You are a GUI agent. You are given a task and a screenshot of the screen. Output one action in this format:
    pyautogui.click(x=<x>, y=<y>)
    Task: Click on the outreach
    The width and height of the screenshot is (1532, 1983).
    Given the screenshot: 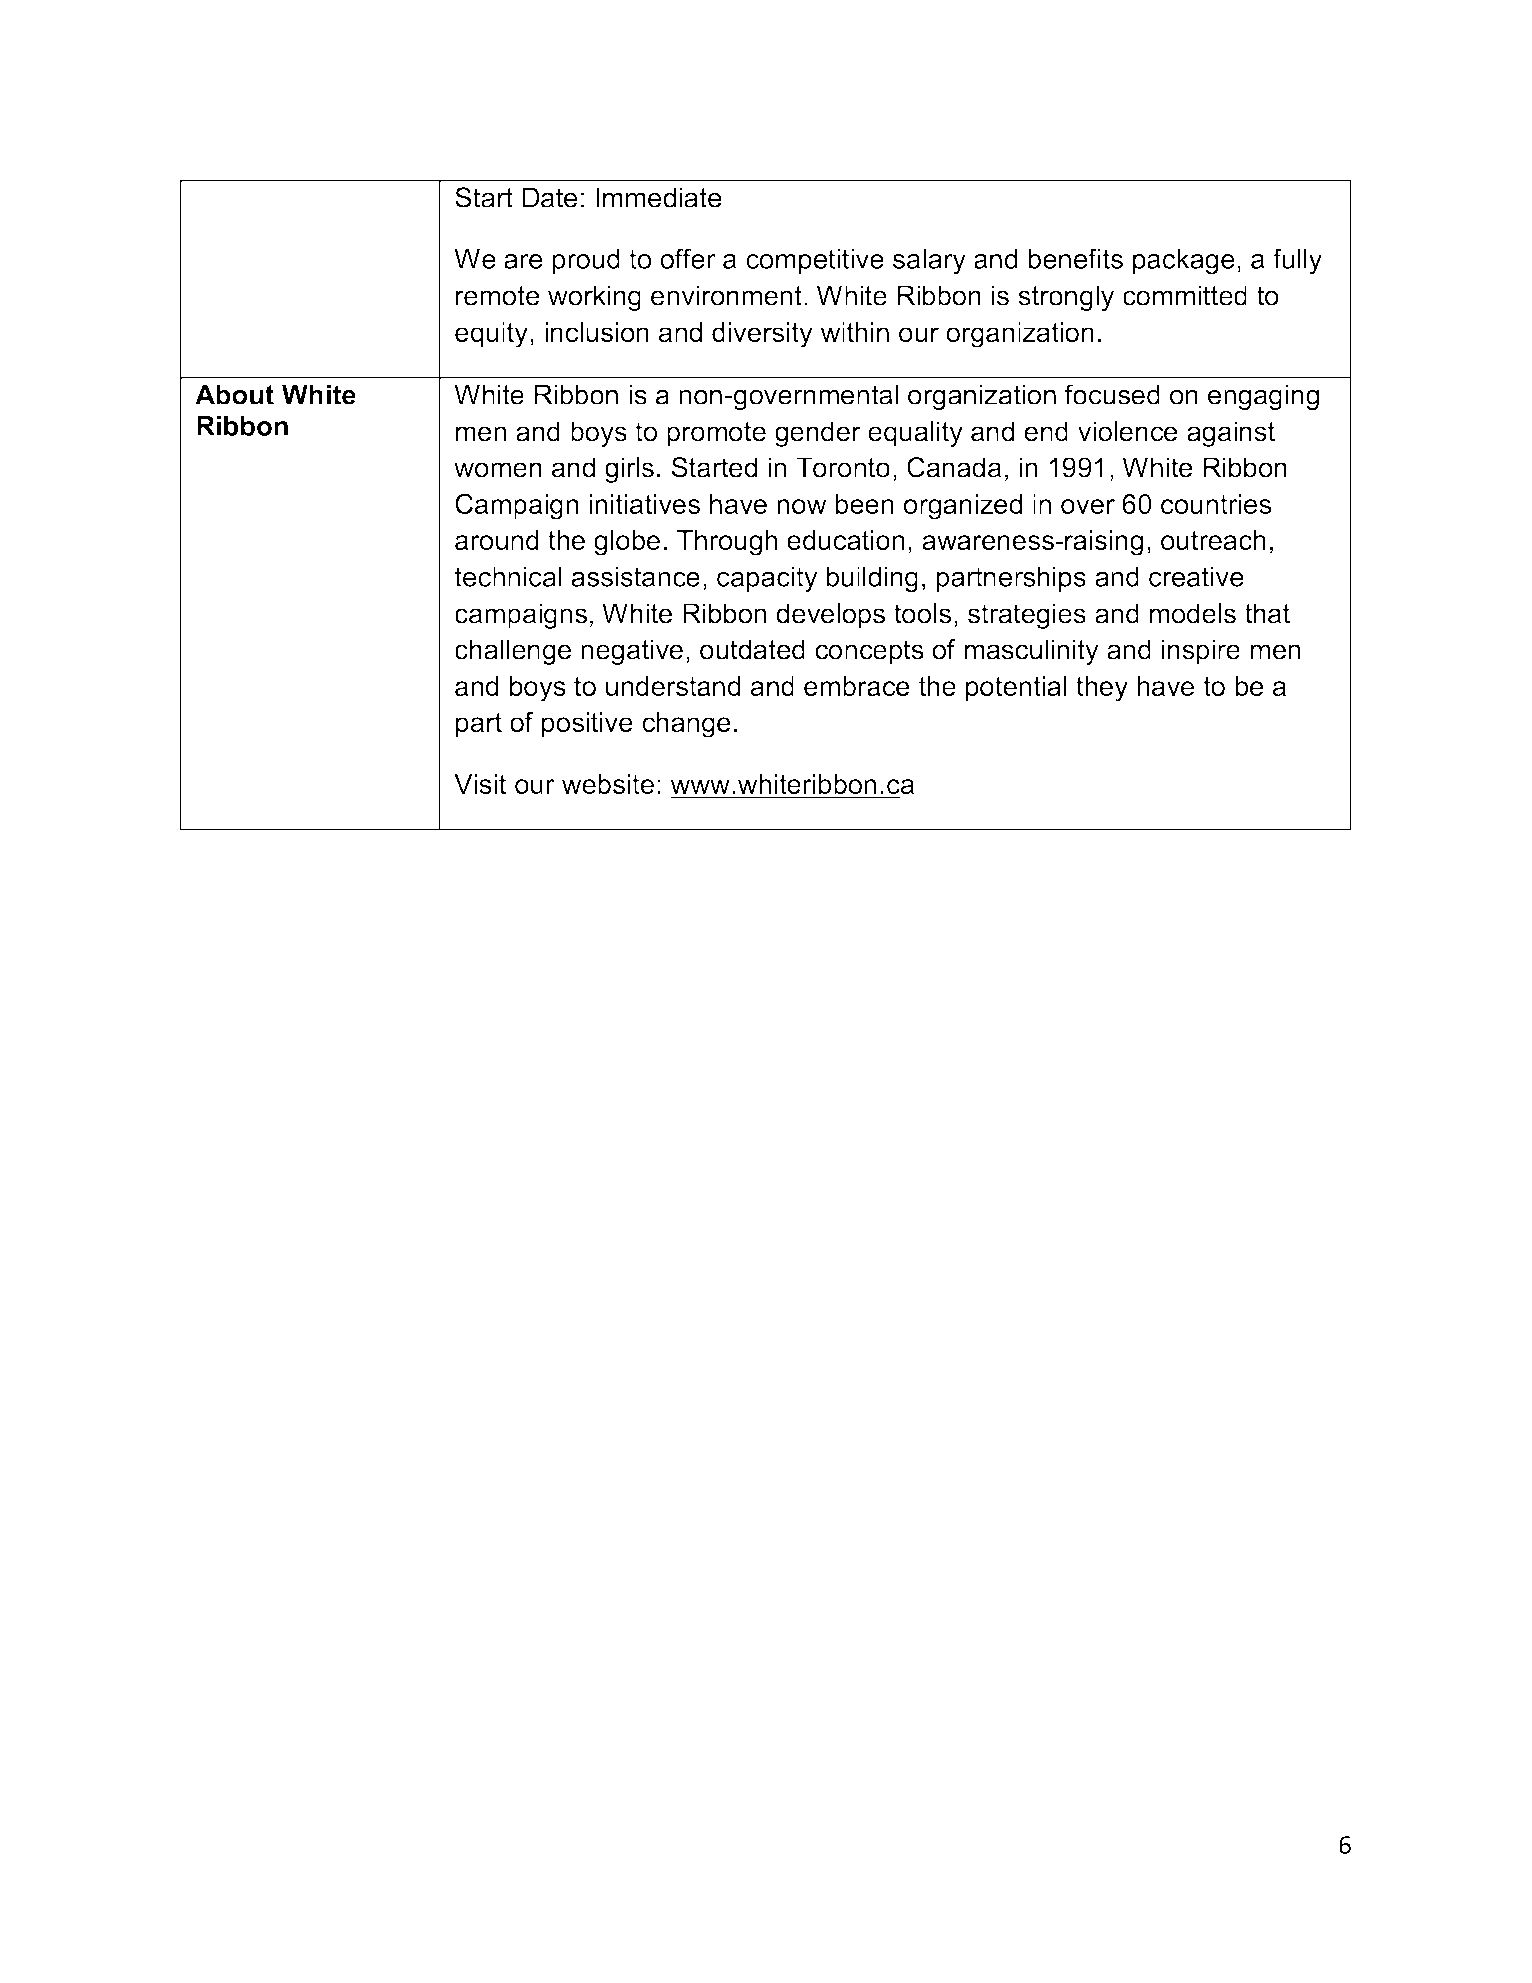 What is the action you would take?
    pyautogui.click(x=1213, y=540)
